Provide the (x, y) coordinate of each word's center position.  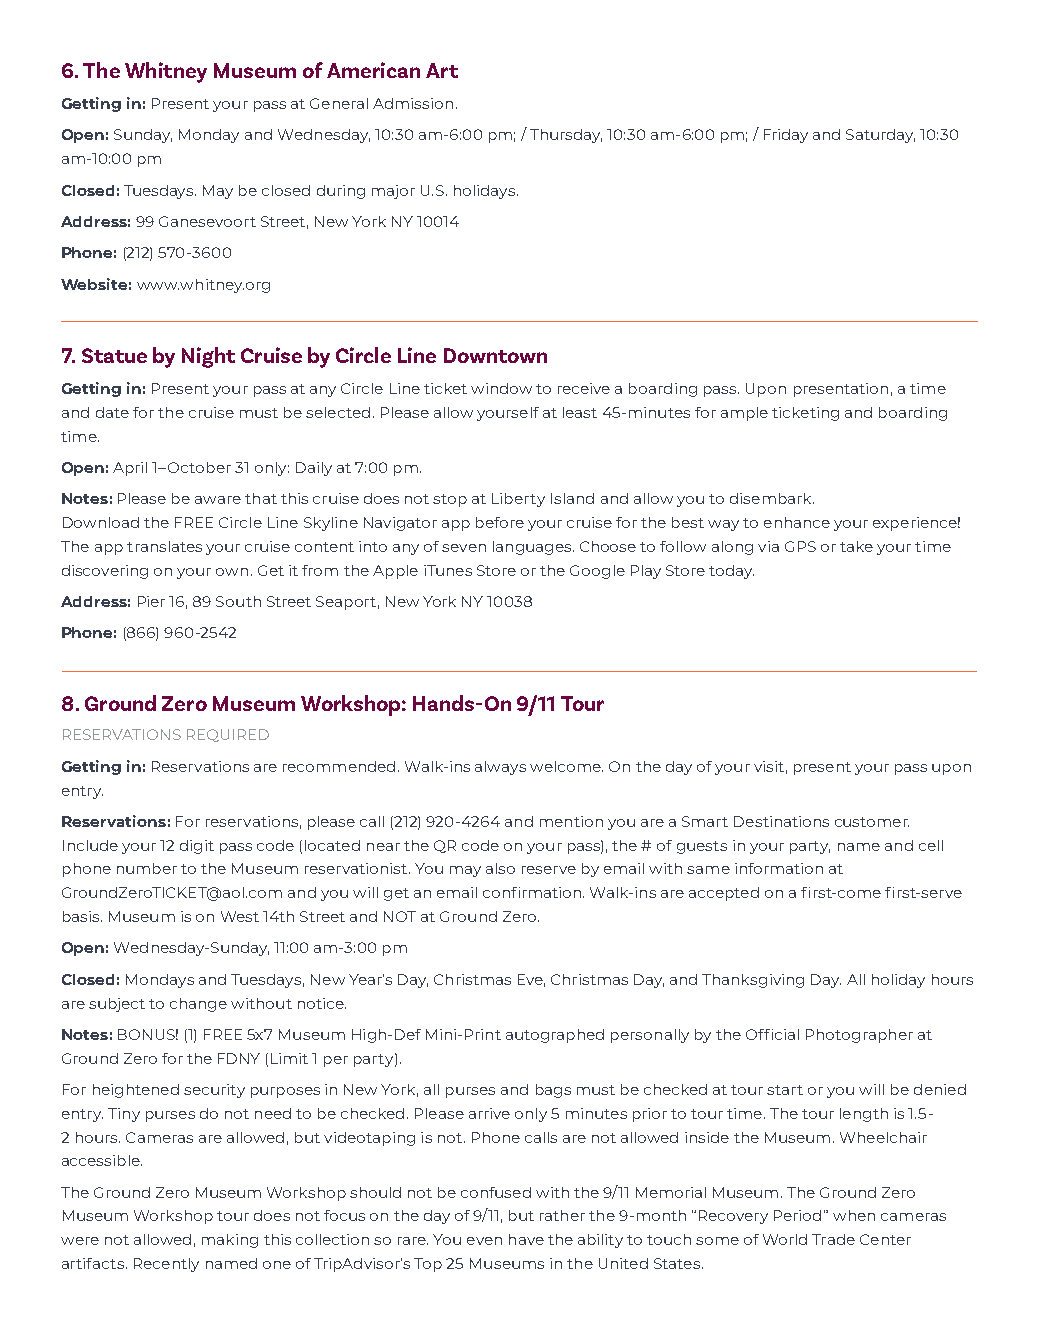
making (230, 1241)
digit (197, 847)
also (500, 868)
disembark (772, 498)
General (339, 103)
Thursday (566, 136)
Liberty (518, 500)
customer (872, 822)
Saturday (880, 136)
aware (218, 500)
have (526, 1239)
